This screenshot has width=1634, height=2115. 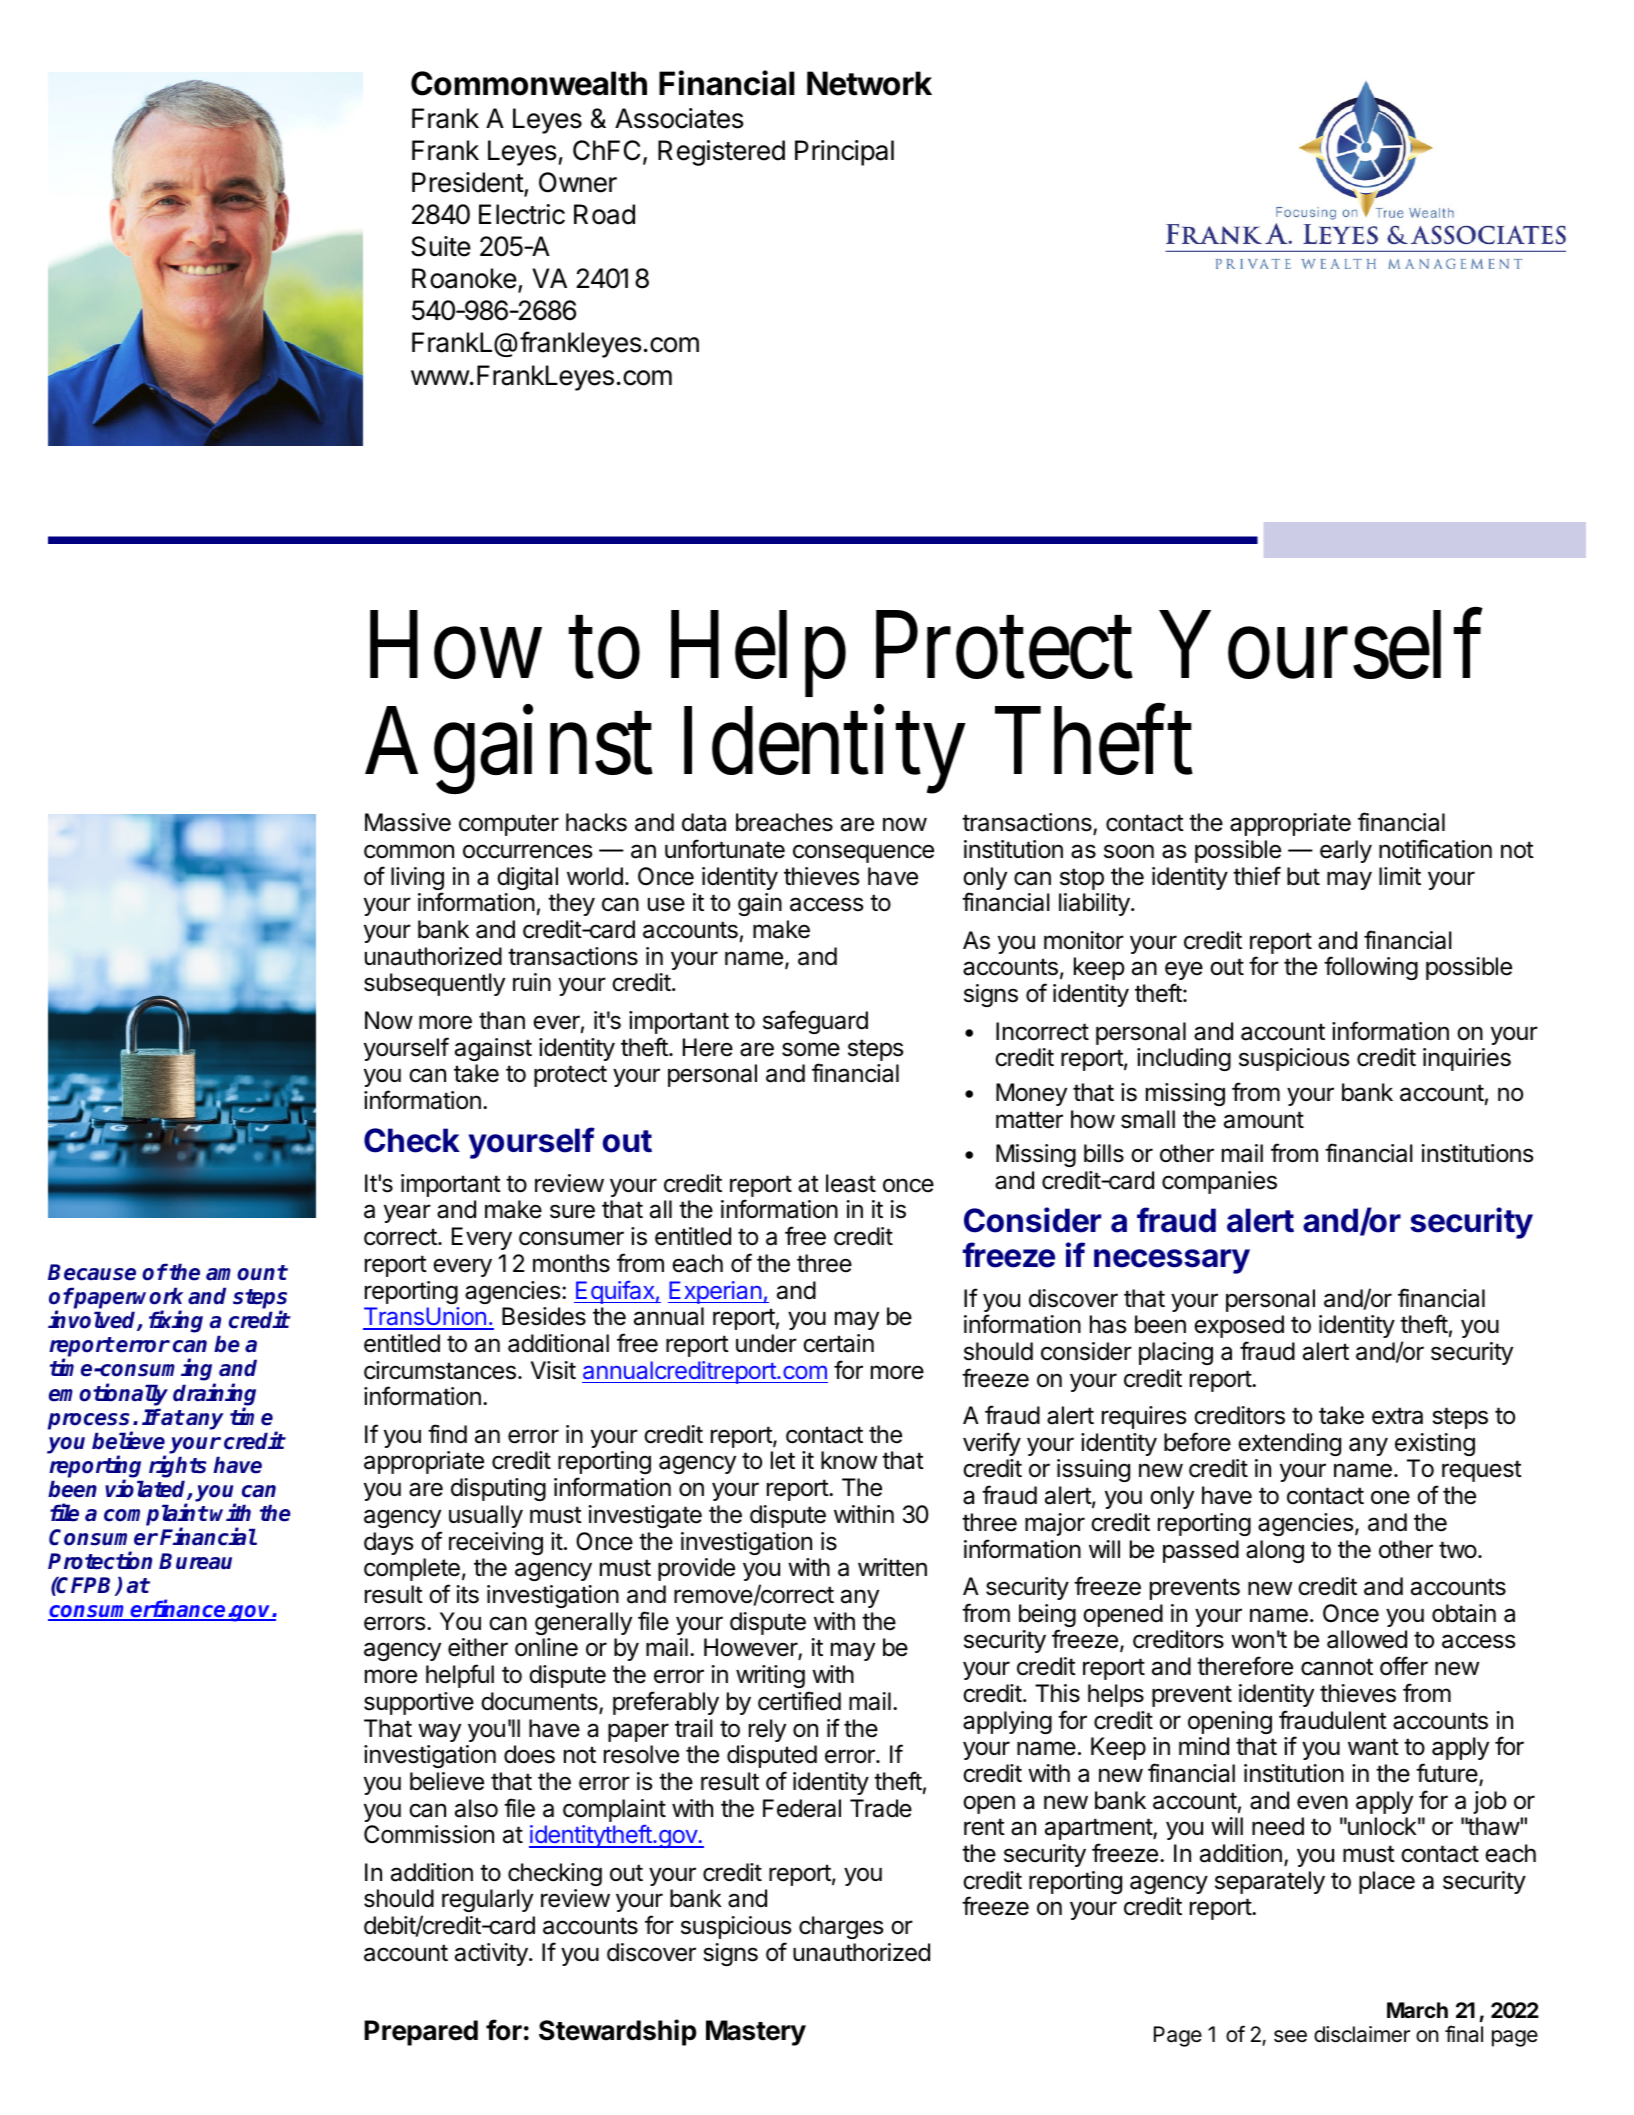 I want to click on including, so click(x=1184, y=1059).
